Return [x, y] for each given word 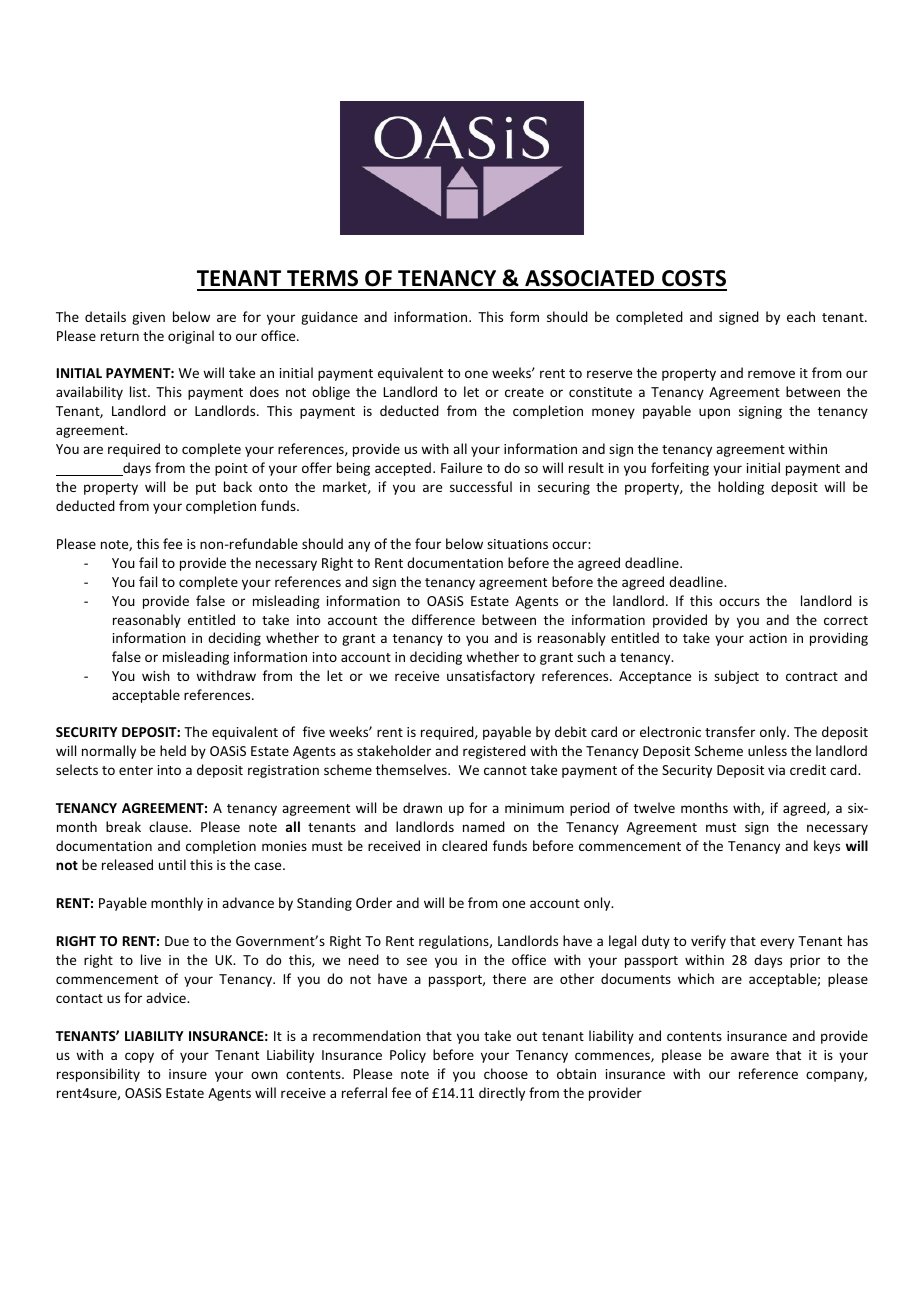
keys [827, 847]
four [428, 543]
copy [139, 1057]
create [524, 392]
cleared [464, 845]
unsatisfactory [491, 677]
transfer [730, 731]
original [191, 337]
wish [156, 675]
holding [741, 488]
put [206, 489]
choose [506, 1073]
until [172, 864]
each [801, 316]
